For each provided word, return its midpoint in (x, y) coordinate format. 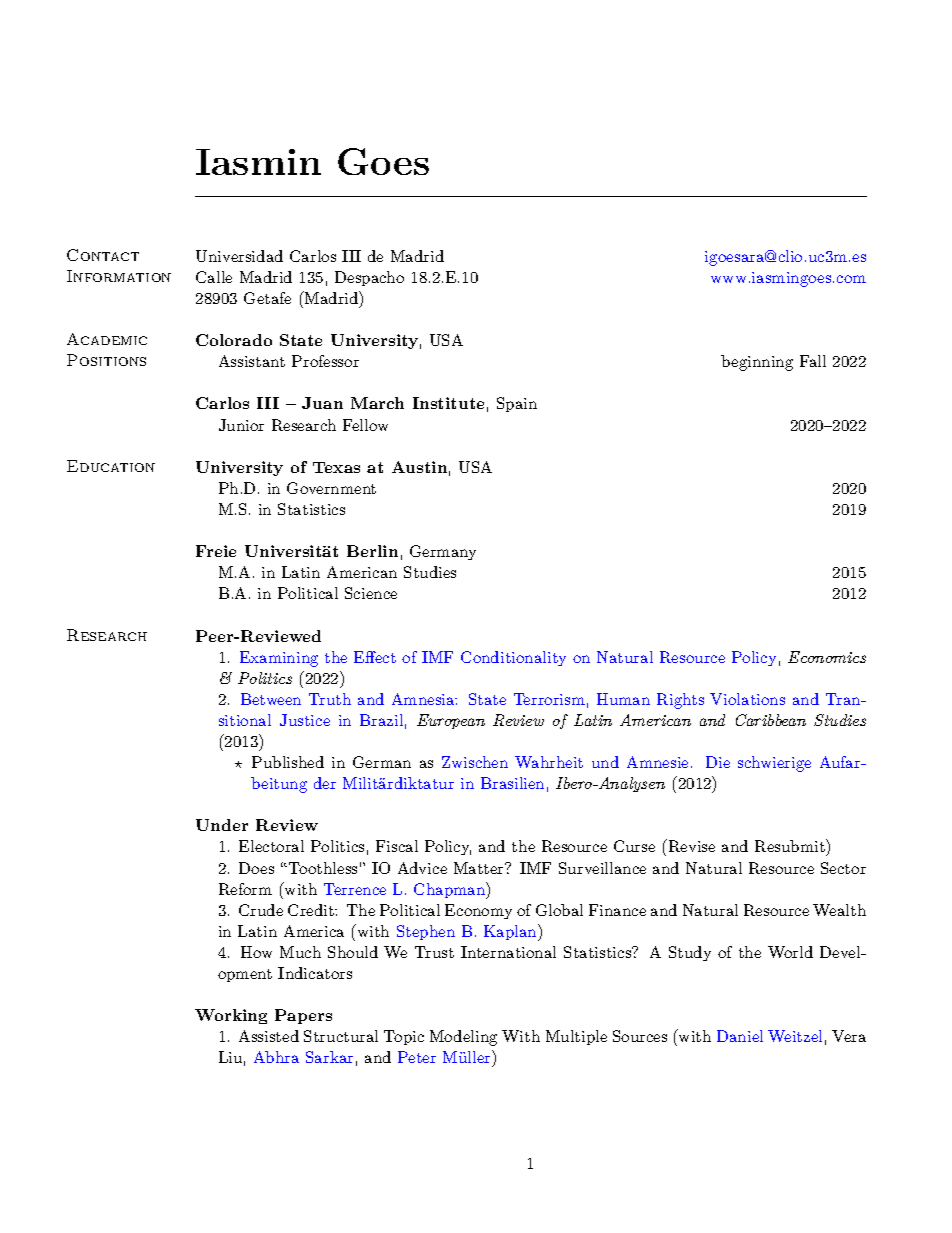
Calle (214, 277)
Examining (279, 659)
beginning (757, 363)
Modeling (463, 1038)
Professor (325, 361)
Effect (375, 657)
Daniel (740, 1036)
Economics (827, 657)
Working (231, 1016)
